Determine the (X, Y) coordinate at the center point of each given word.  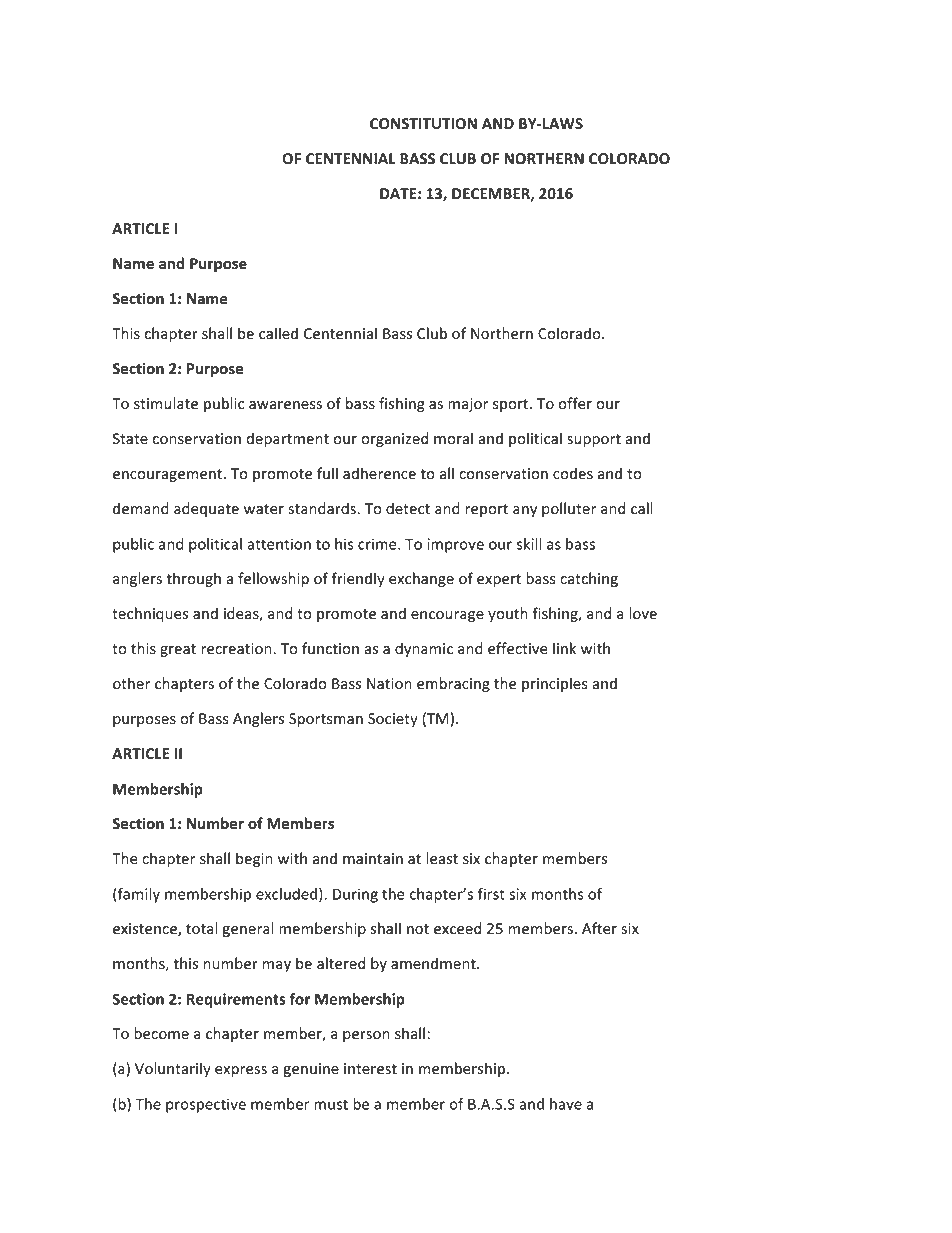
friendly (358, 579)
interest (370, 1069)
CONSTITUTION (423, 124)
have (566, 1104)
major (468, 405)
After (599, 928)
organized (394, 439)
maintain (373, 858)
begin (254, 859)
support (594, 440)
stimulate (166, 403)
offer (575, 403)
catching (589, 579)
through (193, 579)
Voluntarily (173, 1069)
